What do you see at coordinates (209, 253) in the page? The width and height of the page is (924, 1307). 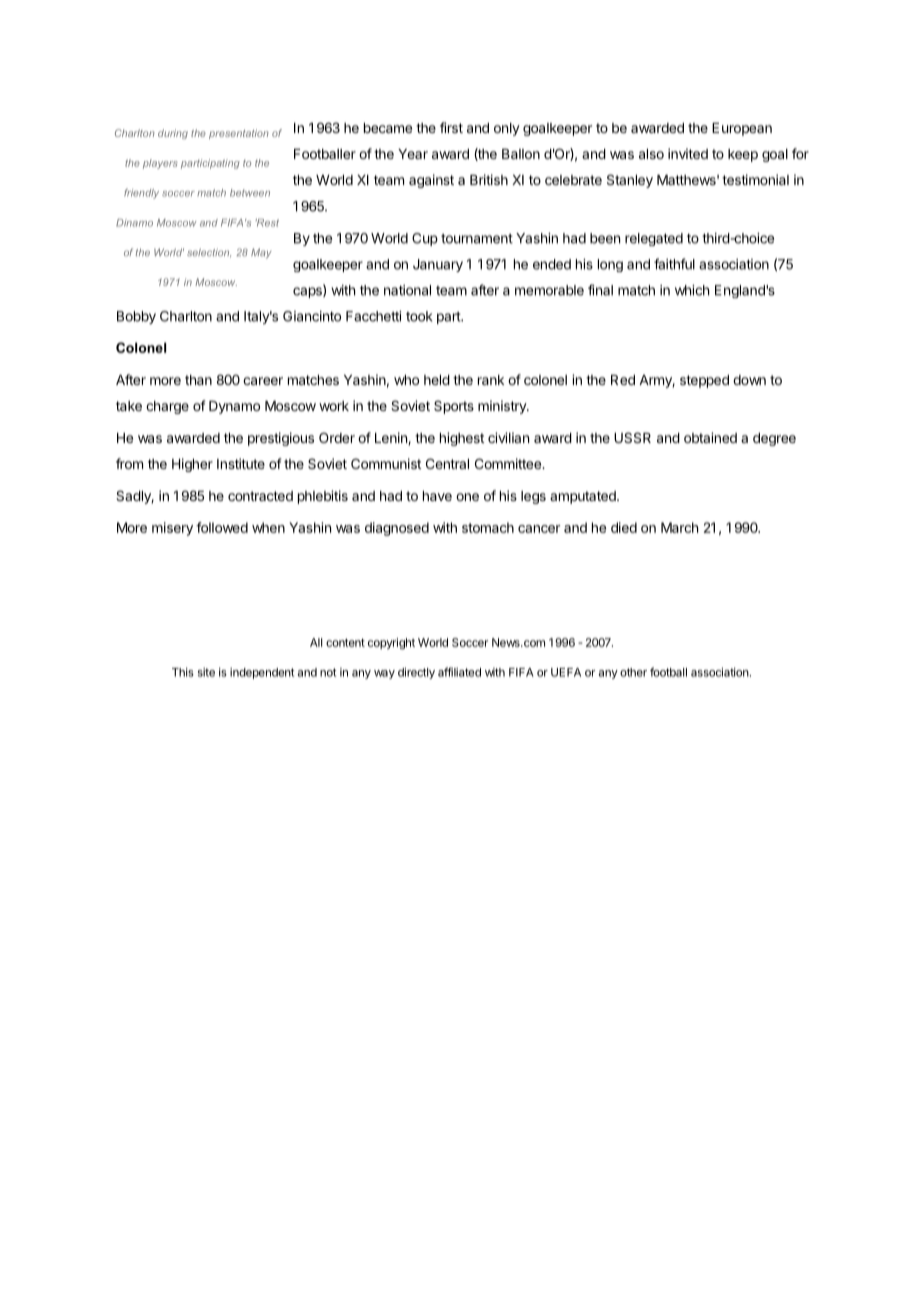 I see `selection` at bounding box center [209, 253].
